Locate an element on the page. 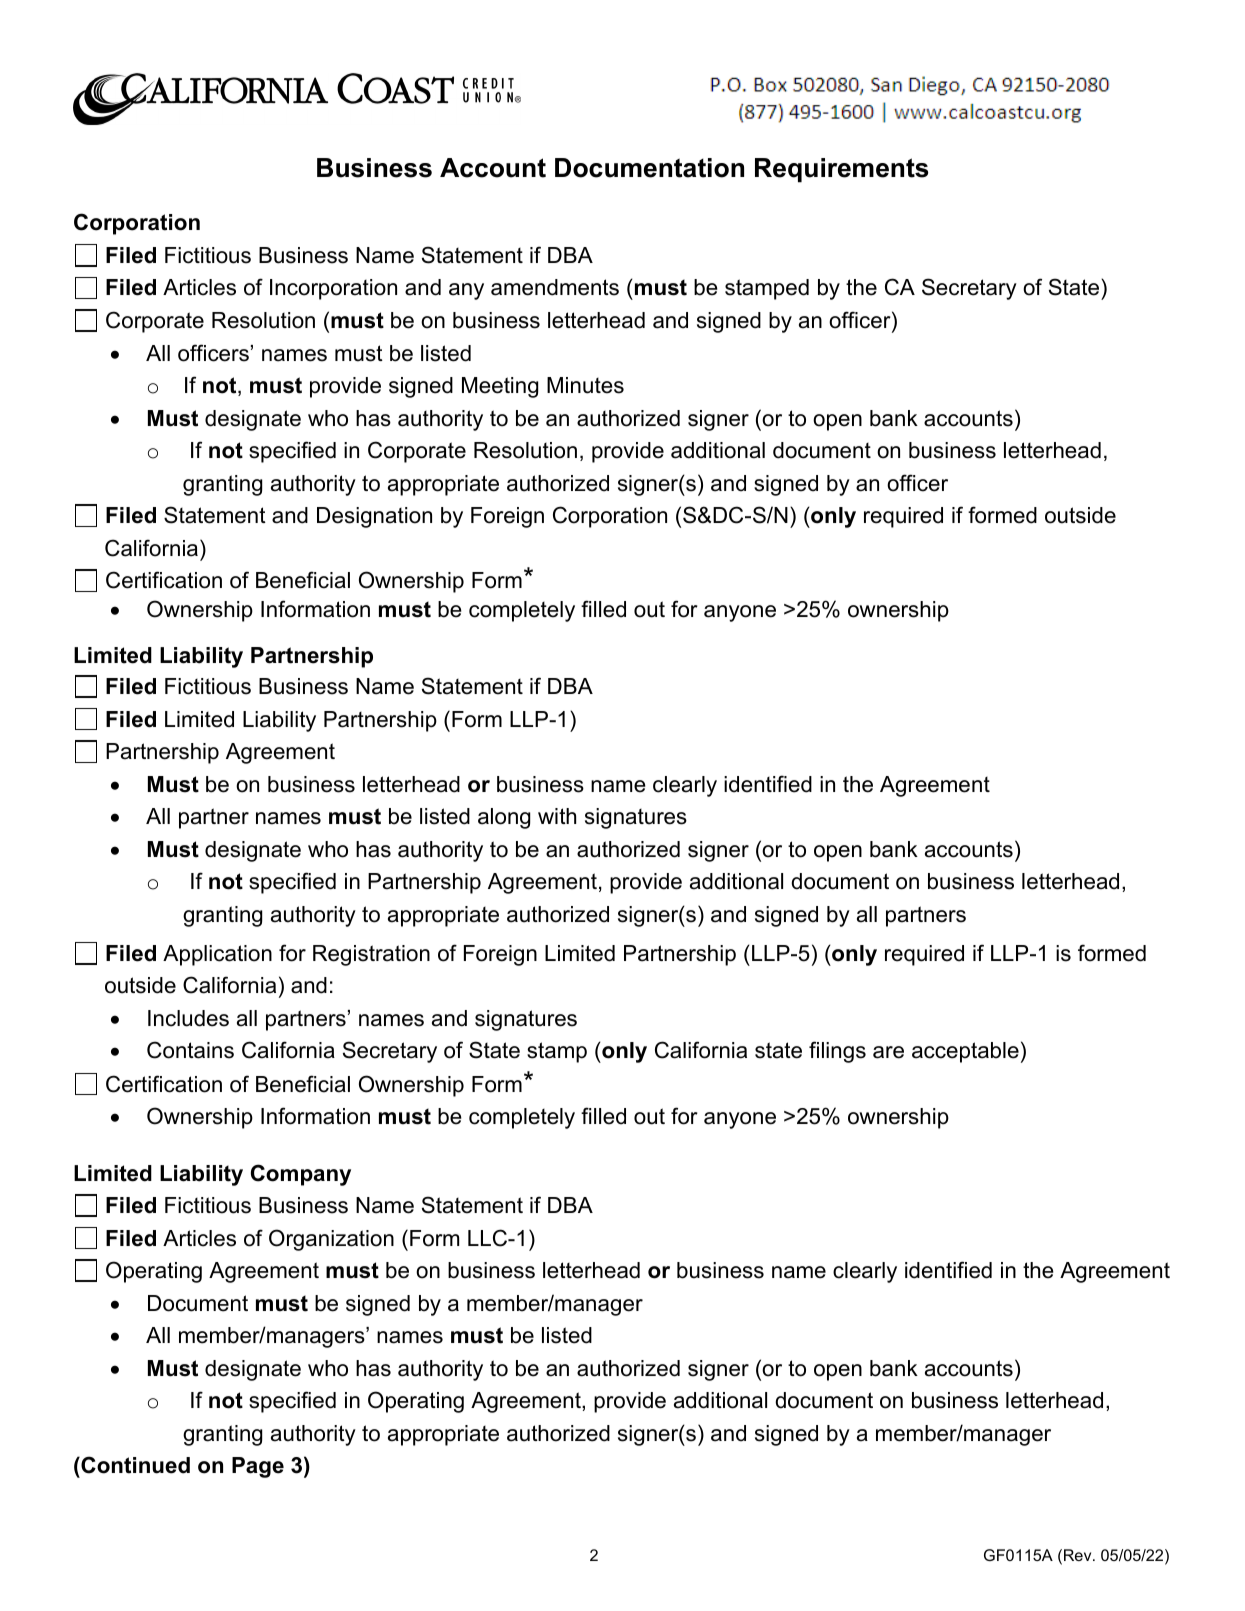 This document has width=1245, height=1611. with is located at coordinates (557, 816).
